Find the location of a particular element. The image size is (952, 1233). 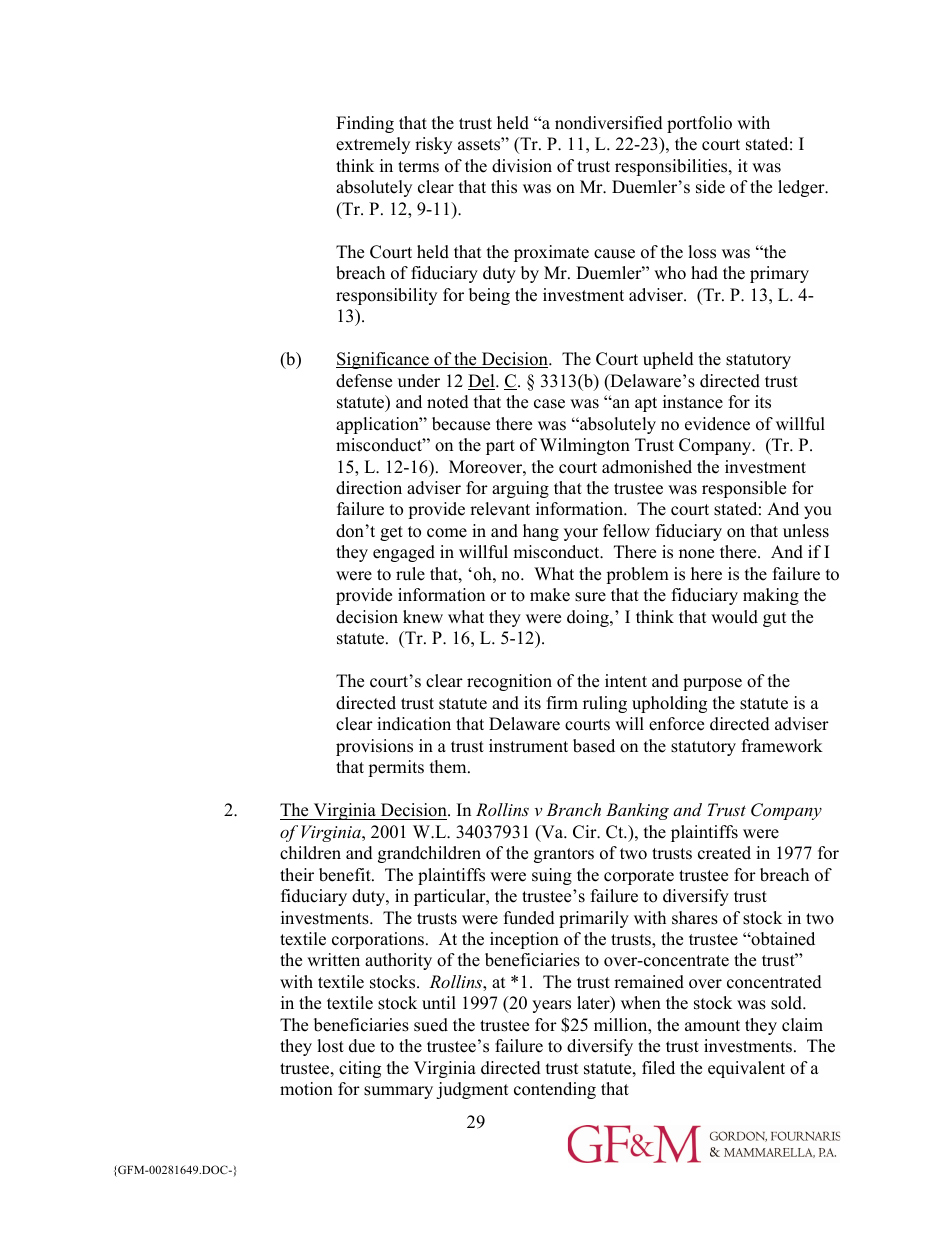

division is located at coordinates (522, 166).
